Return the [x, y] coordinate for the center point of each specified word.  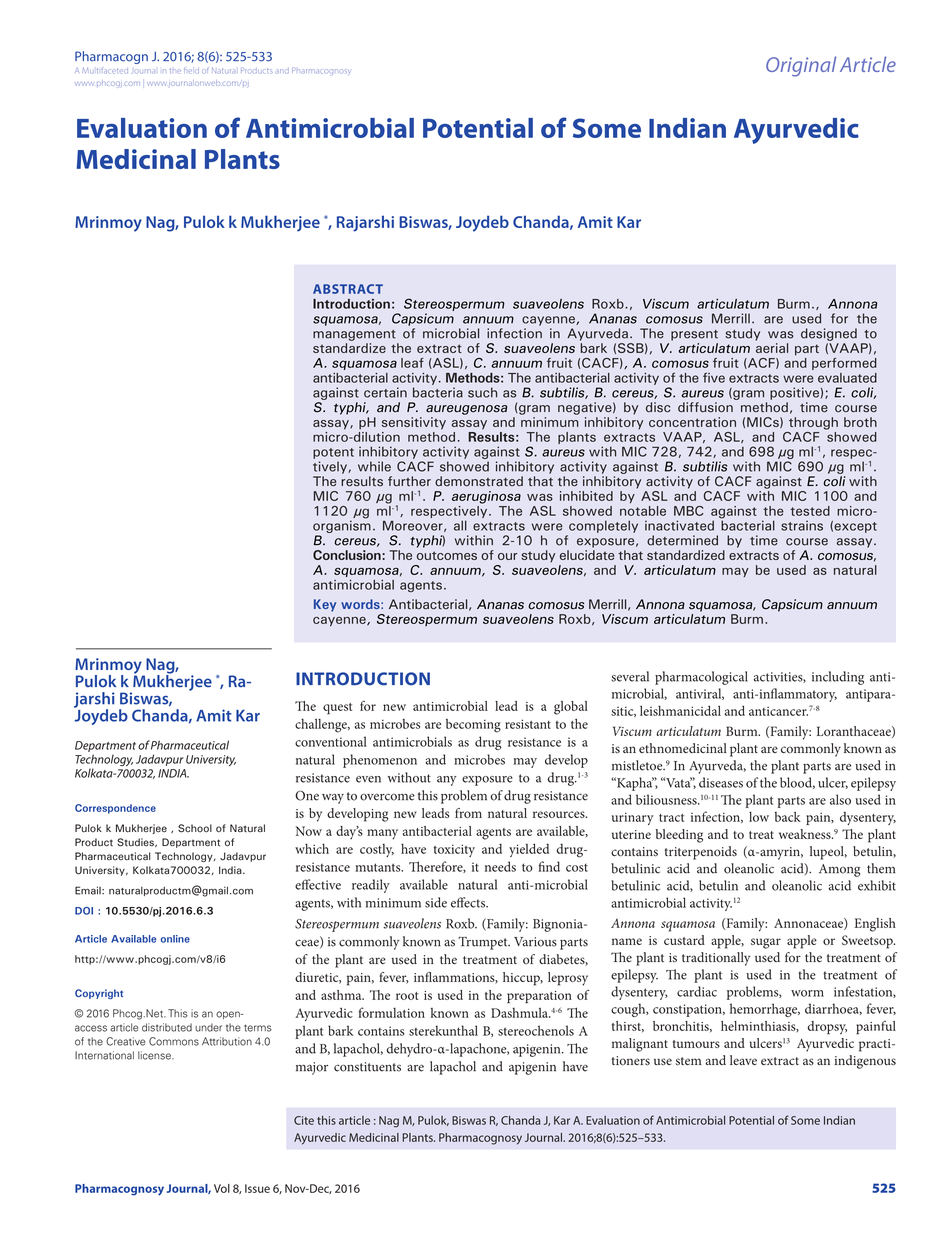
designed [829, 334]
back [788, 817]
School [195, 828]
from [468, 813]
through [813, 423]
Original [801, 66]
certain [385, 392]
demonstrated [479, 481]
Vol [222, 1188]
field [191, 70]
